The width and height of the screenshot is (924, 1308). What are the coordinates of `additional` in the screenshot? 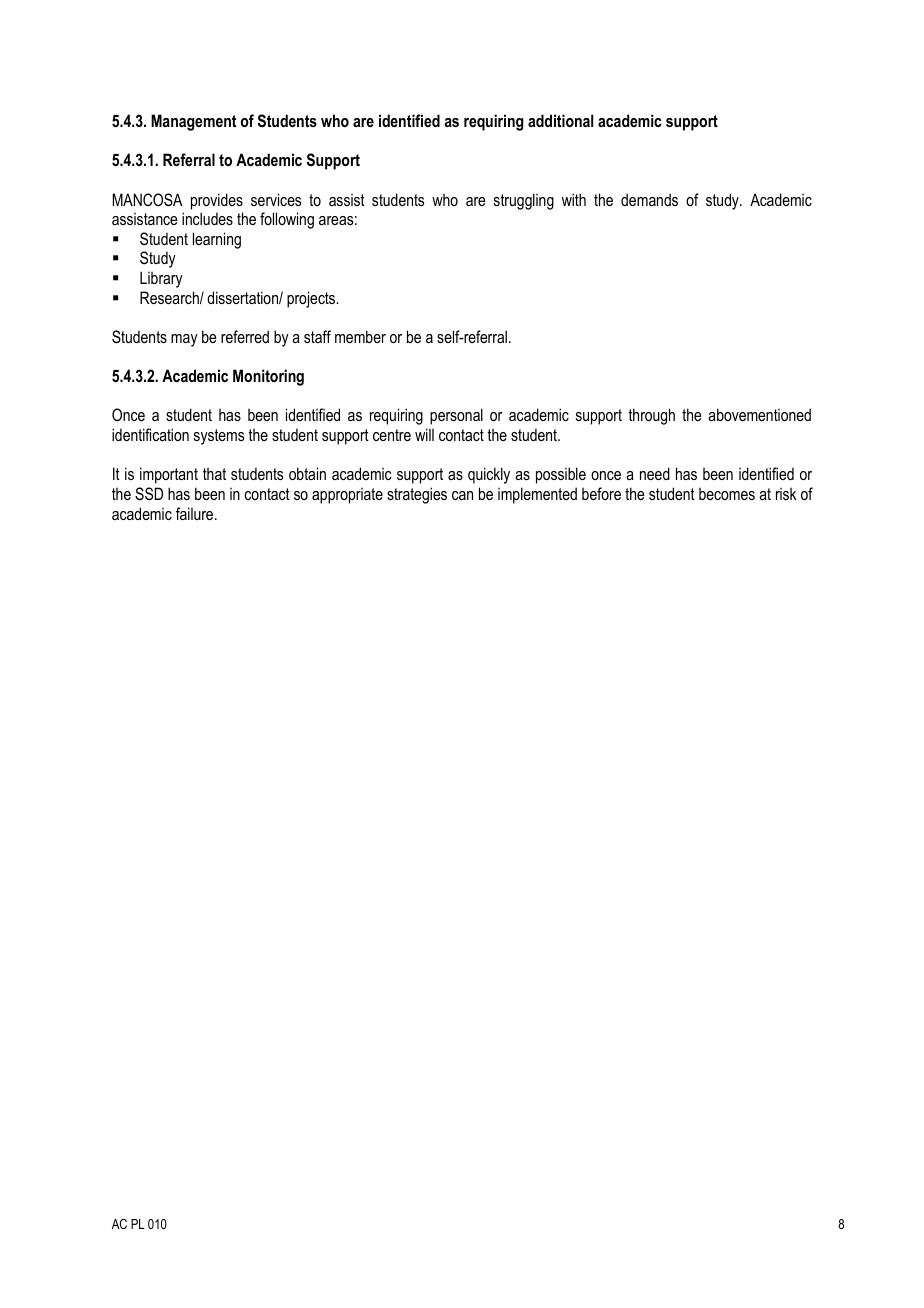 It's located at (560, 120).
